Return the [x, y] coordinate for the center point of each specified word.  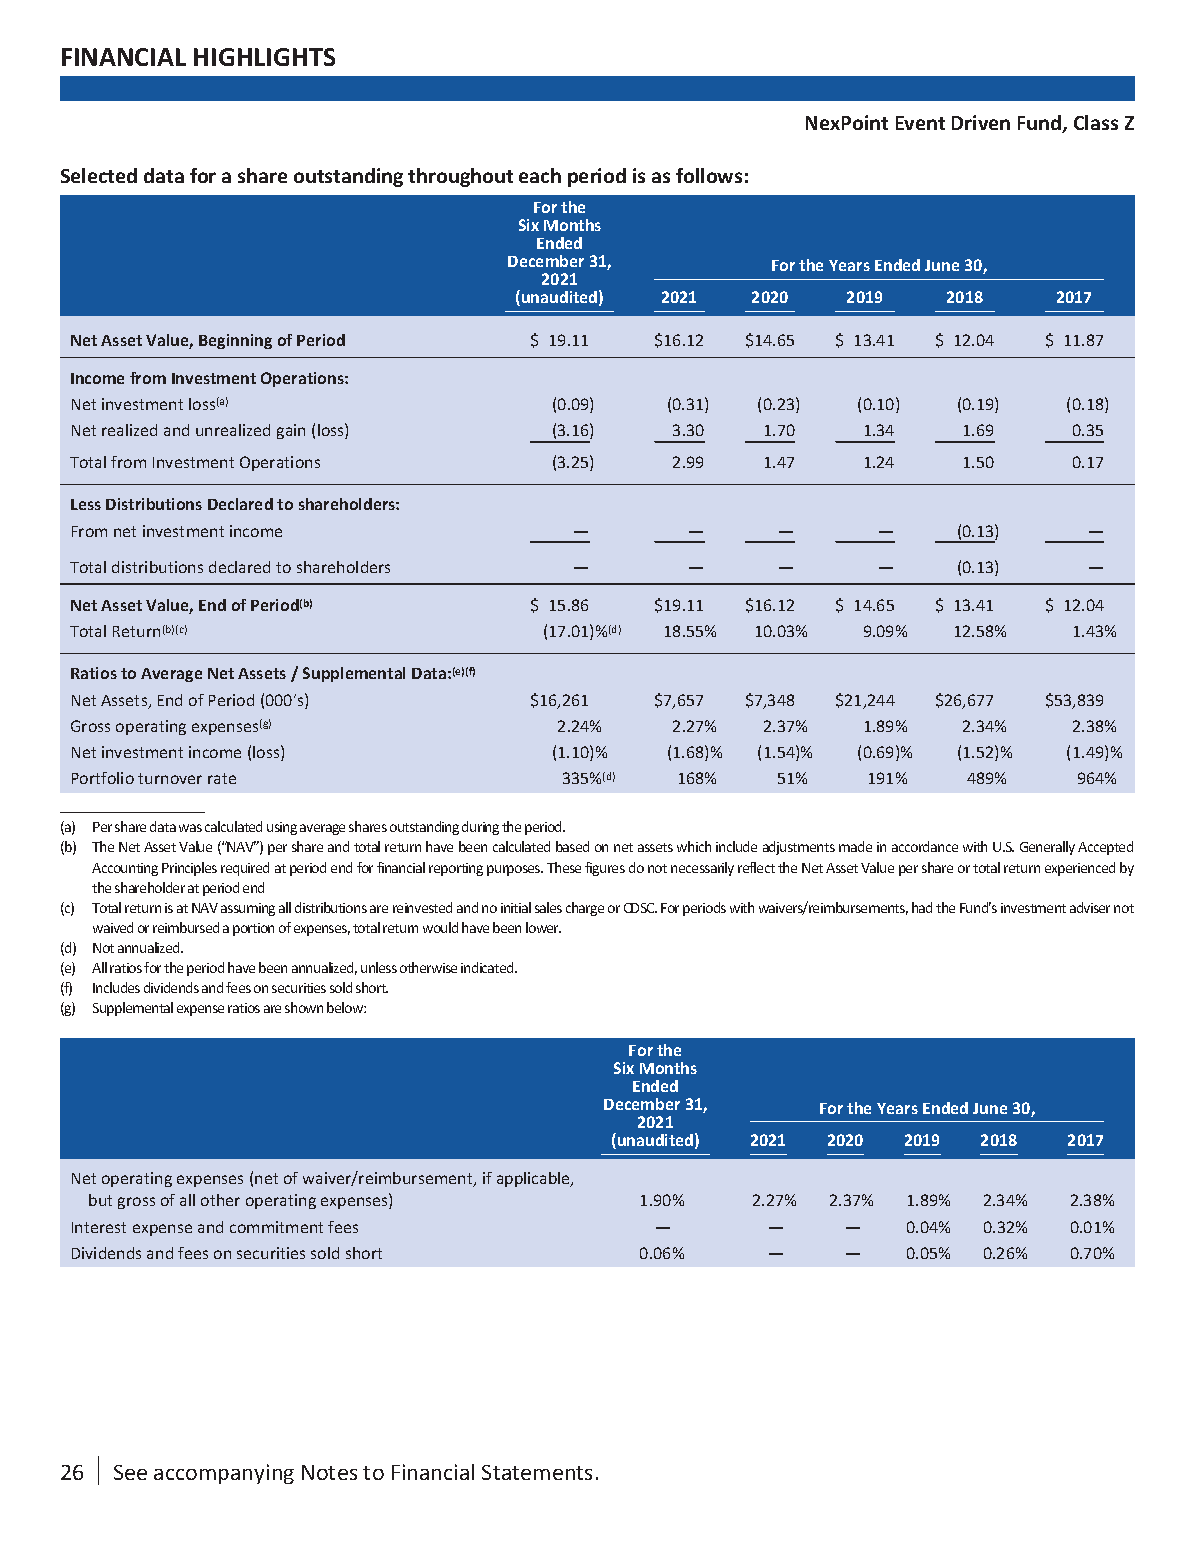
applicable [535, 1179]
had [922, 907]
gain [291, 431]
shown [304, 1007]
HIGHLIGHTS [264, 57]
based [572, 846]
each [540, 175]
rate [222, 778]
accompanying [224, 1474]
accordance [925, 846]
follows [709, 175]
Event [920, 123]
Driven [981, 122]
